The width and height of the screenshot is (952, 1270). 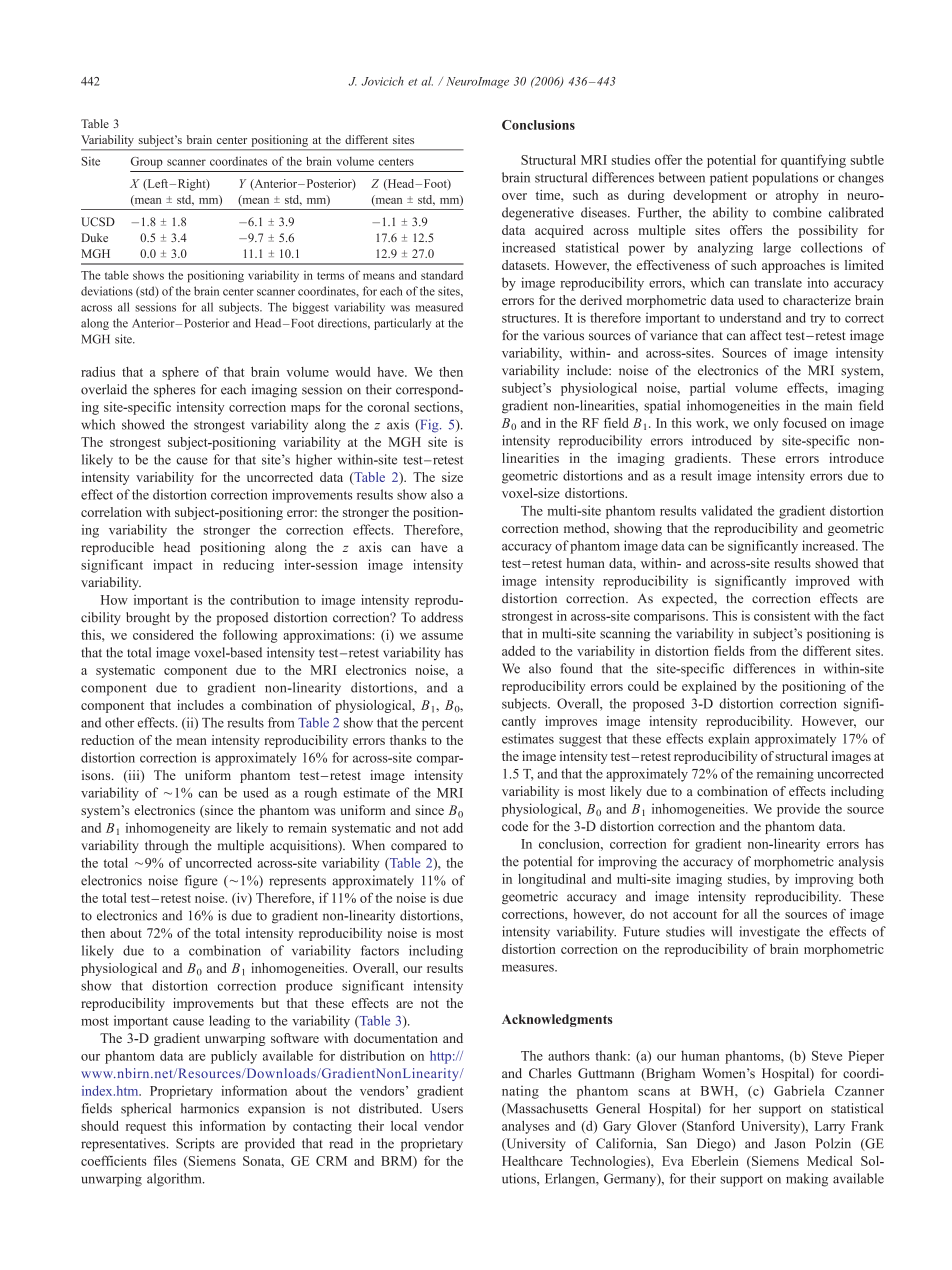 What do you see at coordinates (168, 829) in the screenshot?
I see `inhomogeneity` at bounding box center [168, 829].
